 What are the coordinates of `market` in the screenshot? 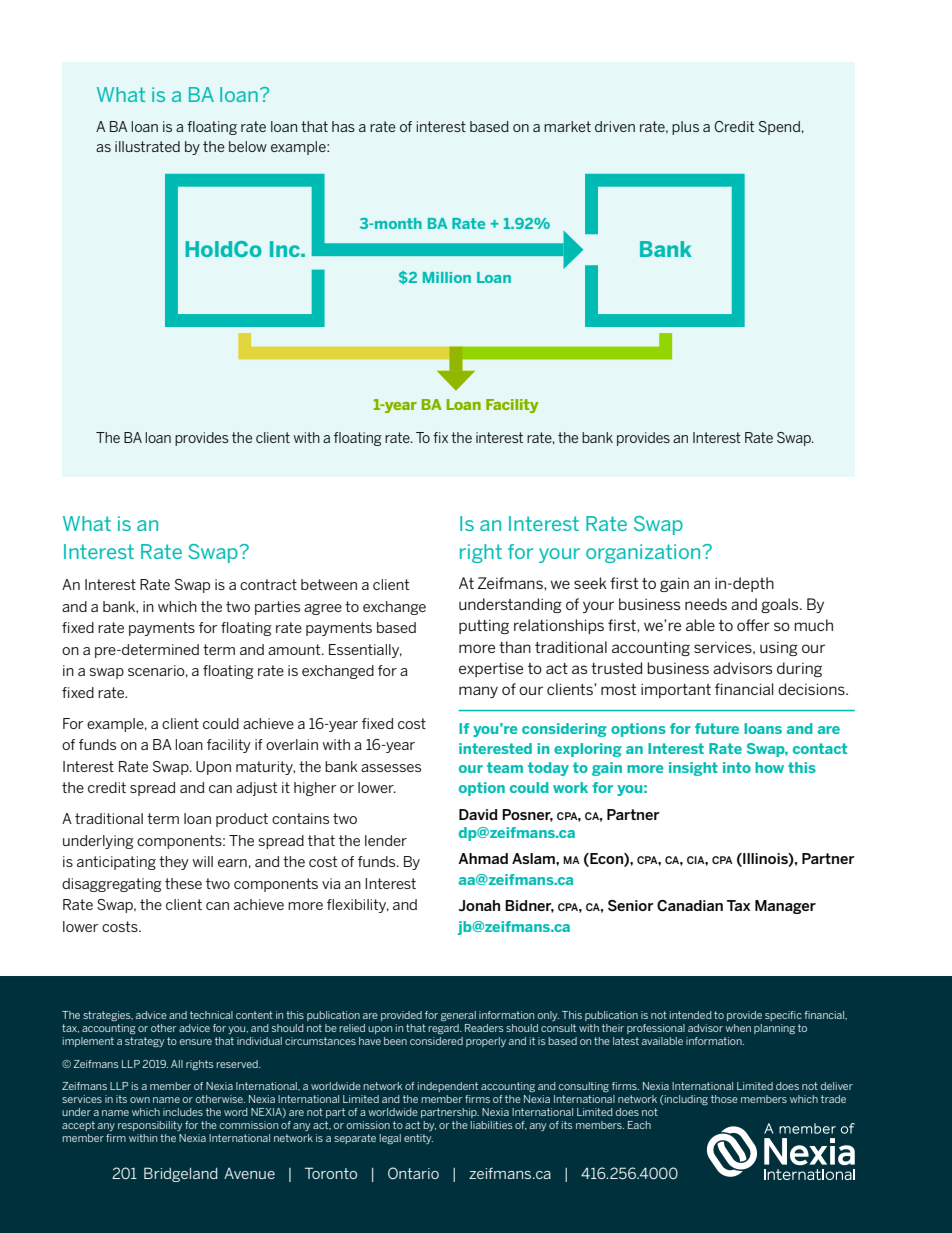 It's located at (567, 126).
